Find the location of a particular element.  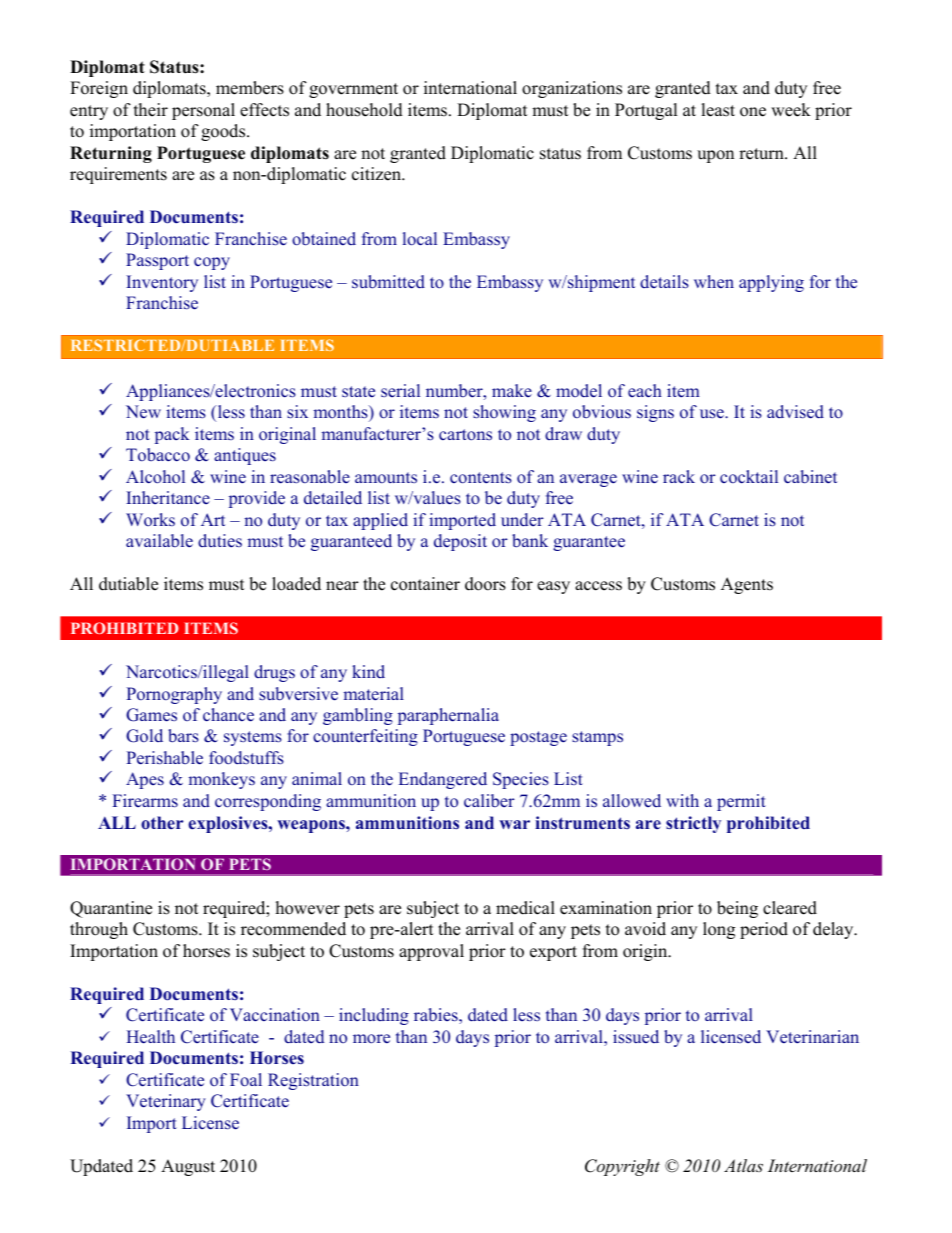

August is located at coordinates (188, 1167).
